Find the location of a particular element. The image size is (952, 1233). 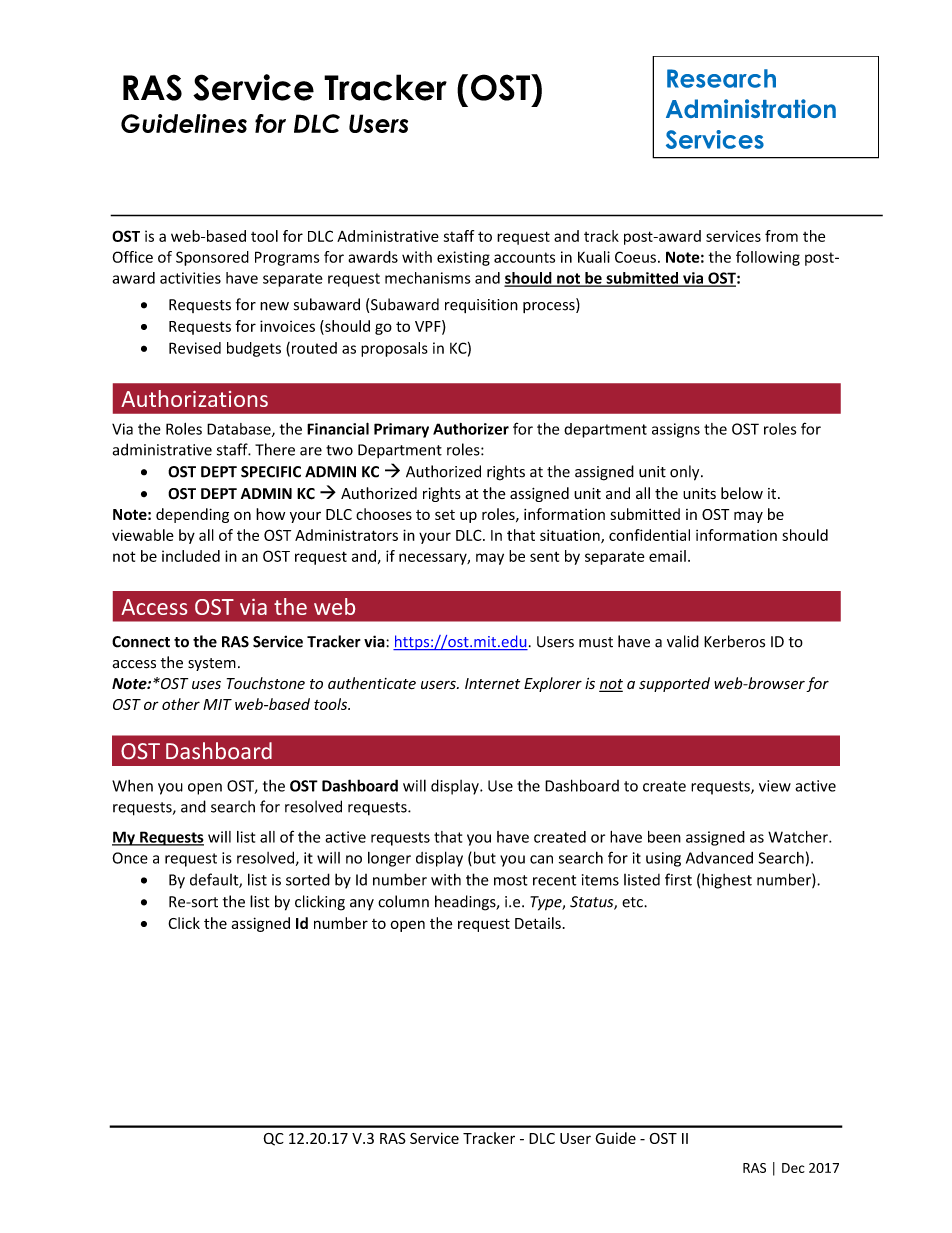

Details is located at coordinates (538, 923).
